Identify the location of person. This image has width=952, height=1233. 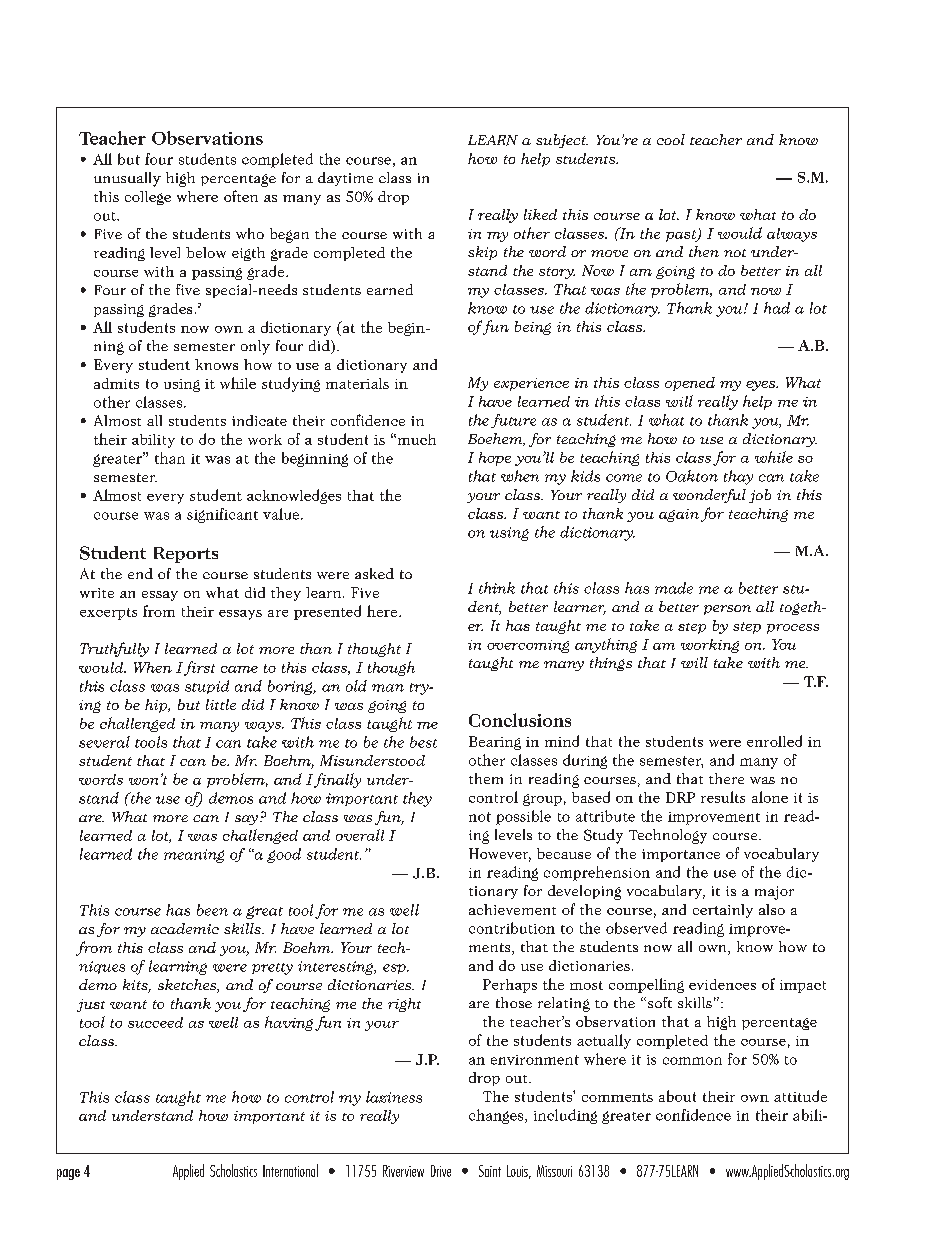
(727, 610).
